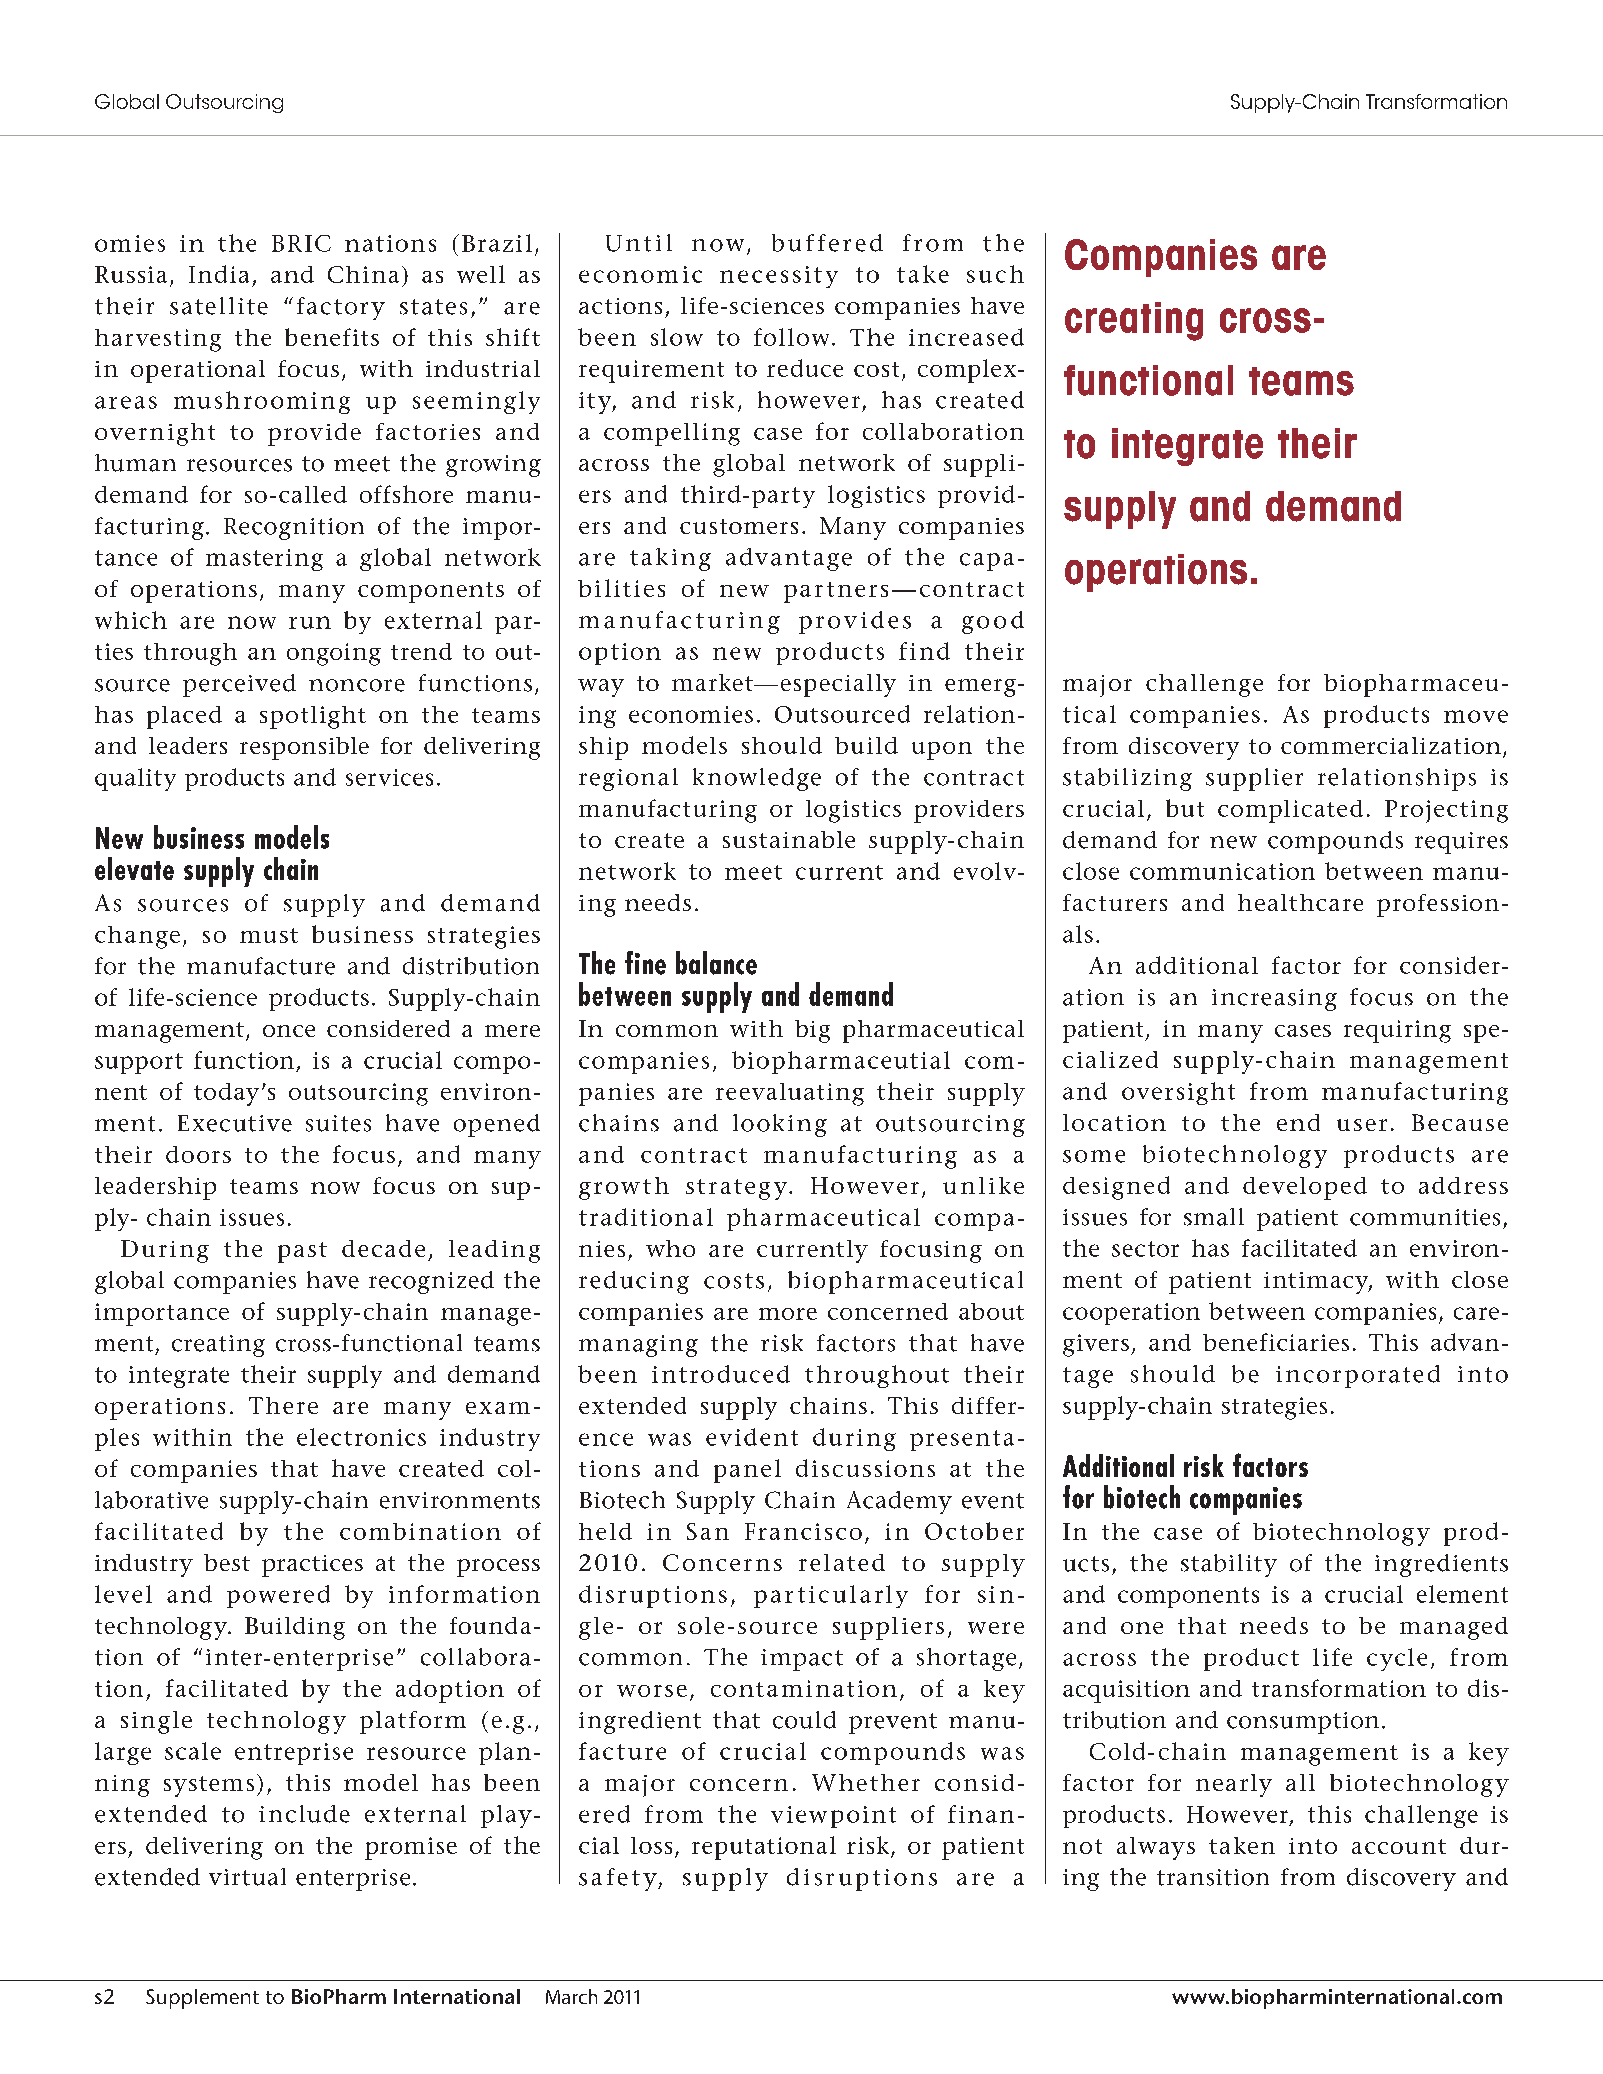 This image has width=1603, height=2074. Describe the element at coordinates (338, 1123) in the image. I see `suites` at that location.
